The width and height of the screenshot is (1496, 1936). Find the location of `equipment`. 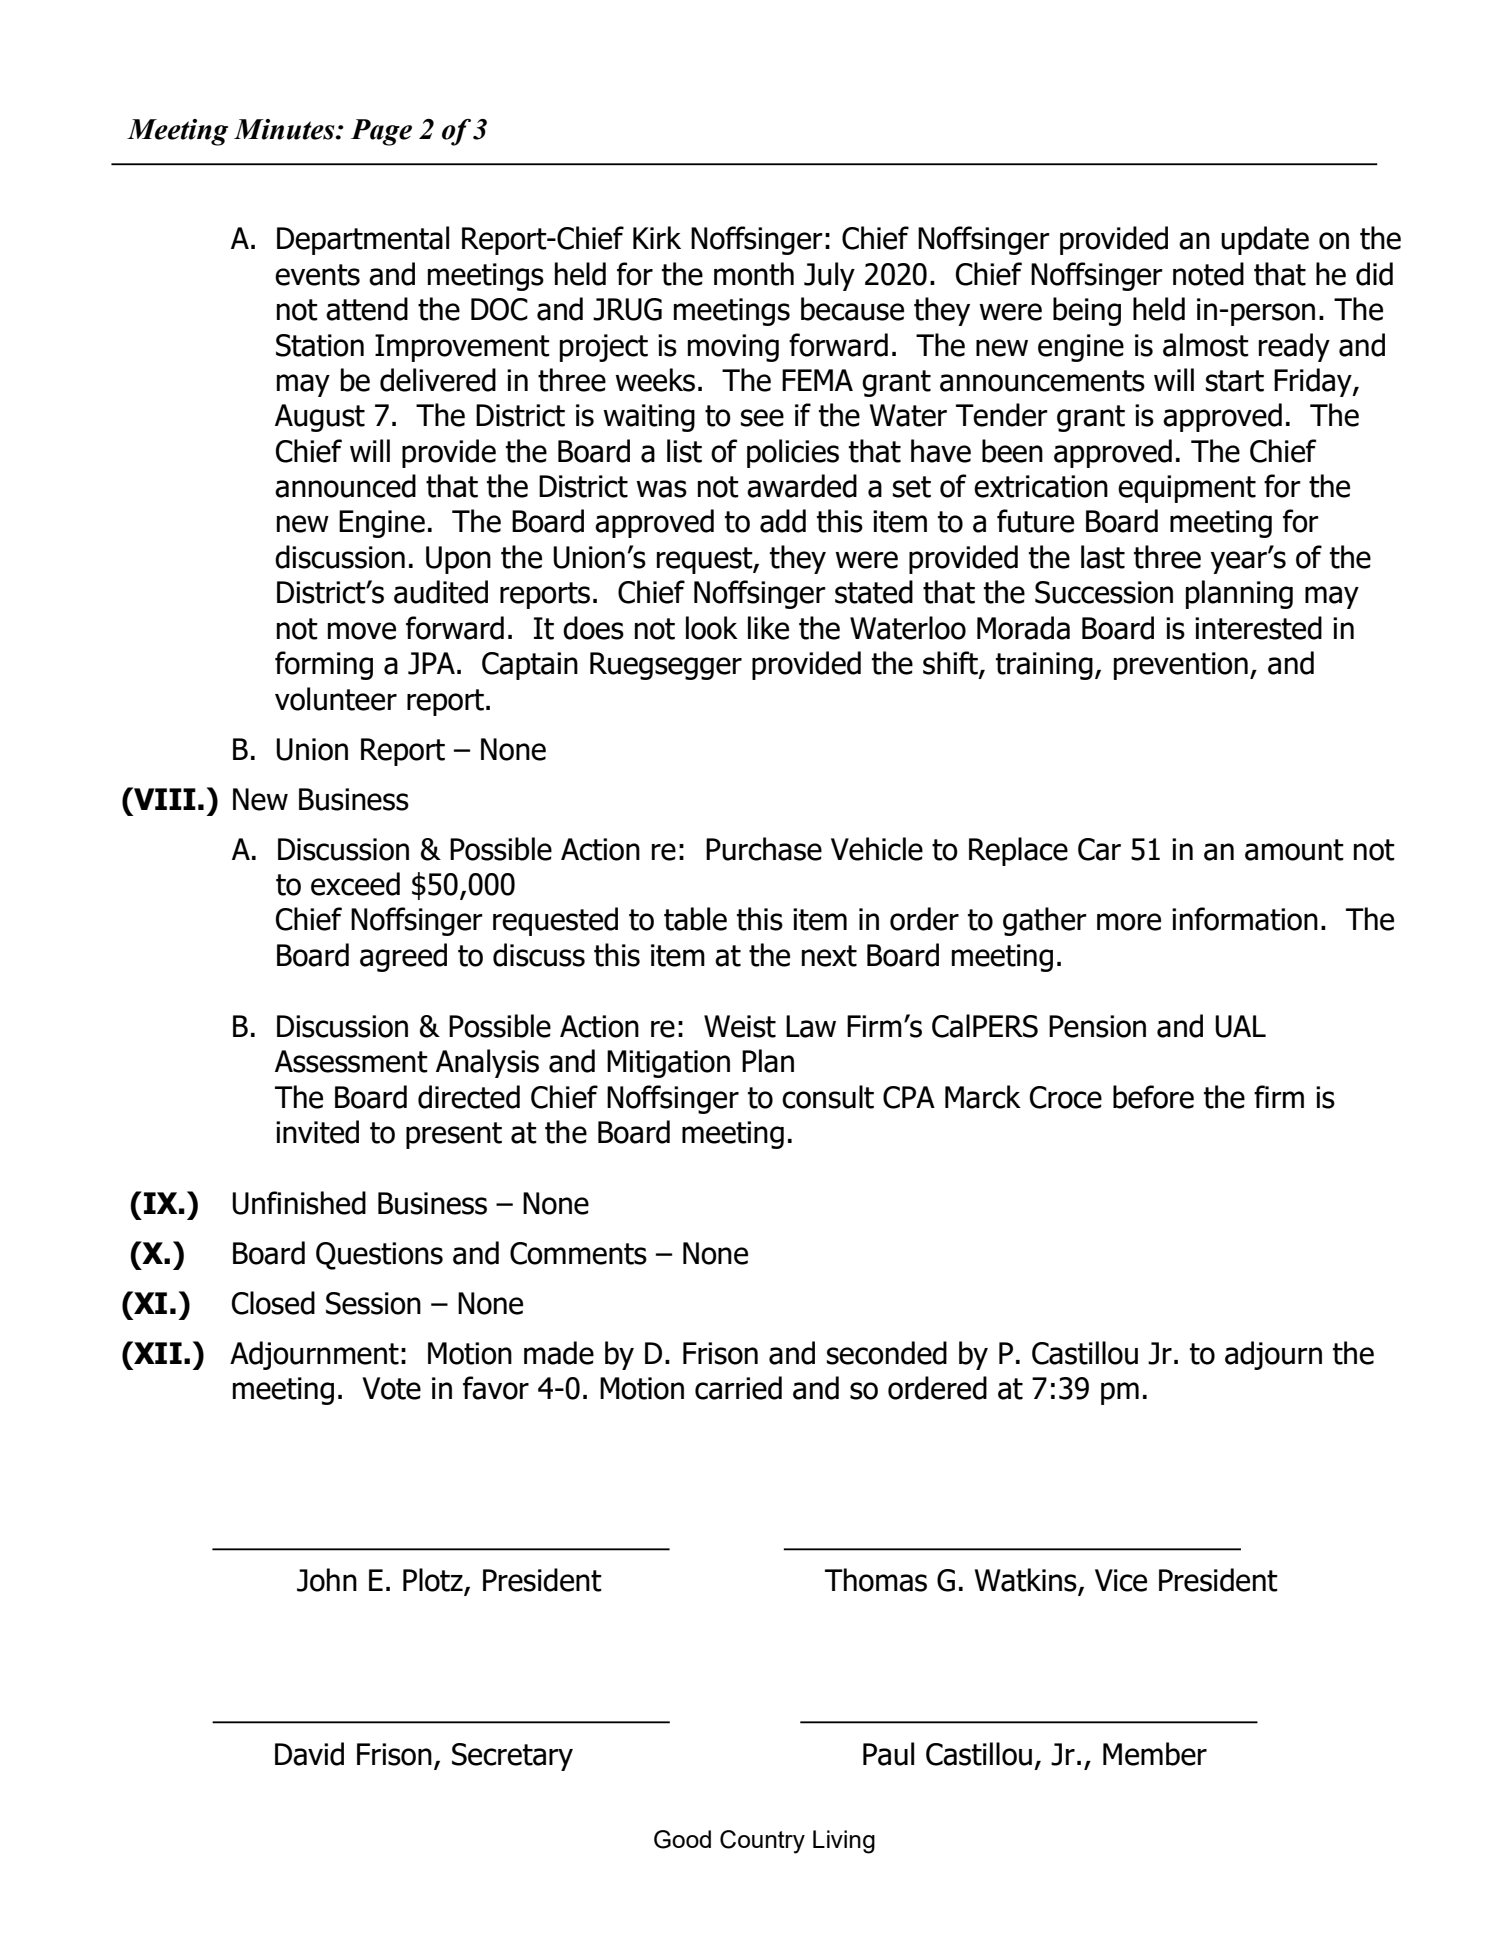

equipment is located at coordinates (1187, 489).
